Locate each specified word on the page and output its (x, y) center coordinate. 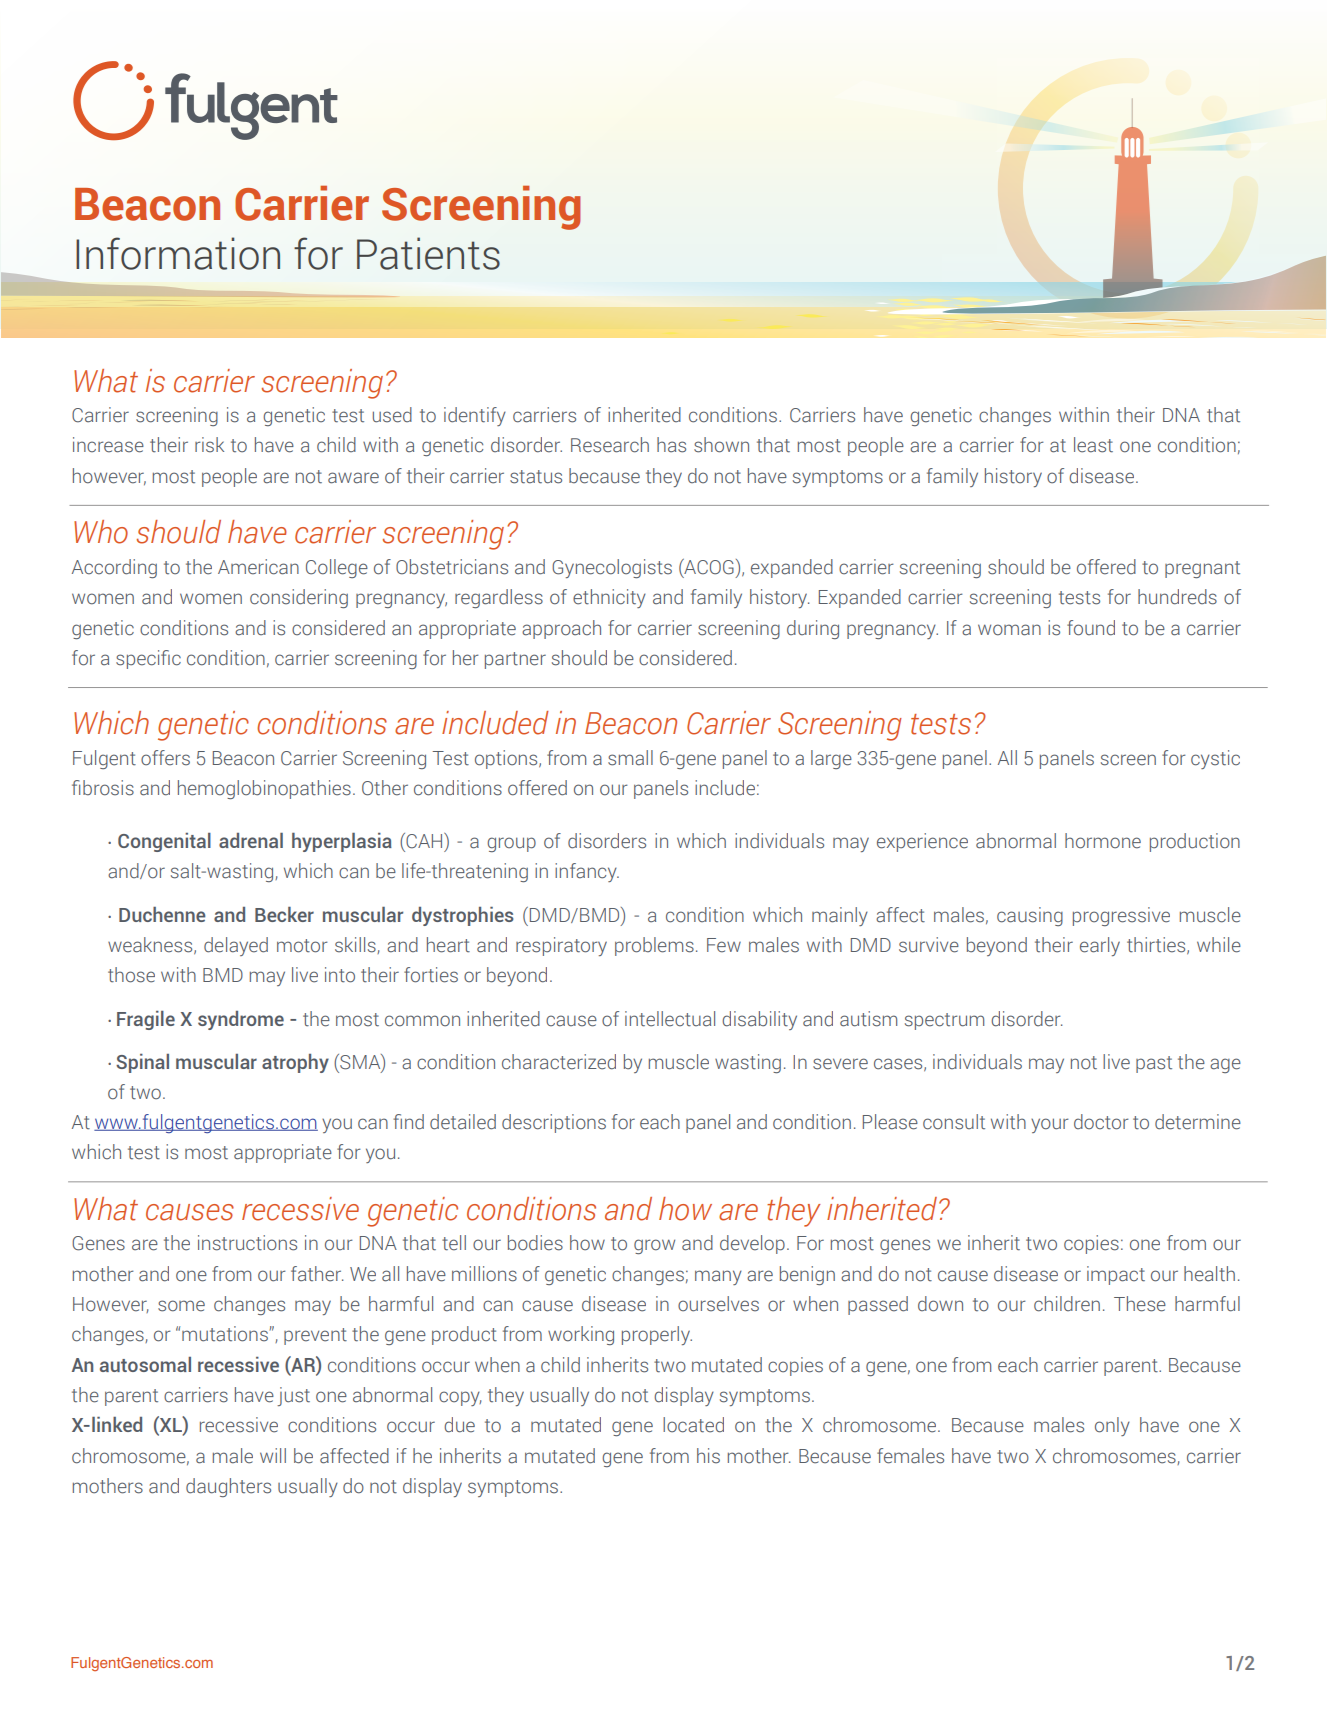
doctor (1101, 1122)
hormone (1103, 841)
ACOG (708, 567)
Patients (428, 253)
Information (178, 253)
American (258, 567)
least (1093, 445)
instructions (247, 1243)
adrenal (251, 840)
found (1091, 628)
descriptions (554, 1123)
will (273, 1455)
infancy (587, 872)
